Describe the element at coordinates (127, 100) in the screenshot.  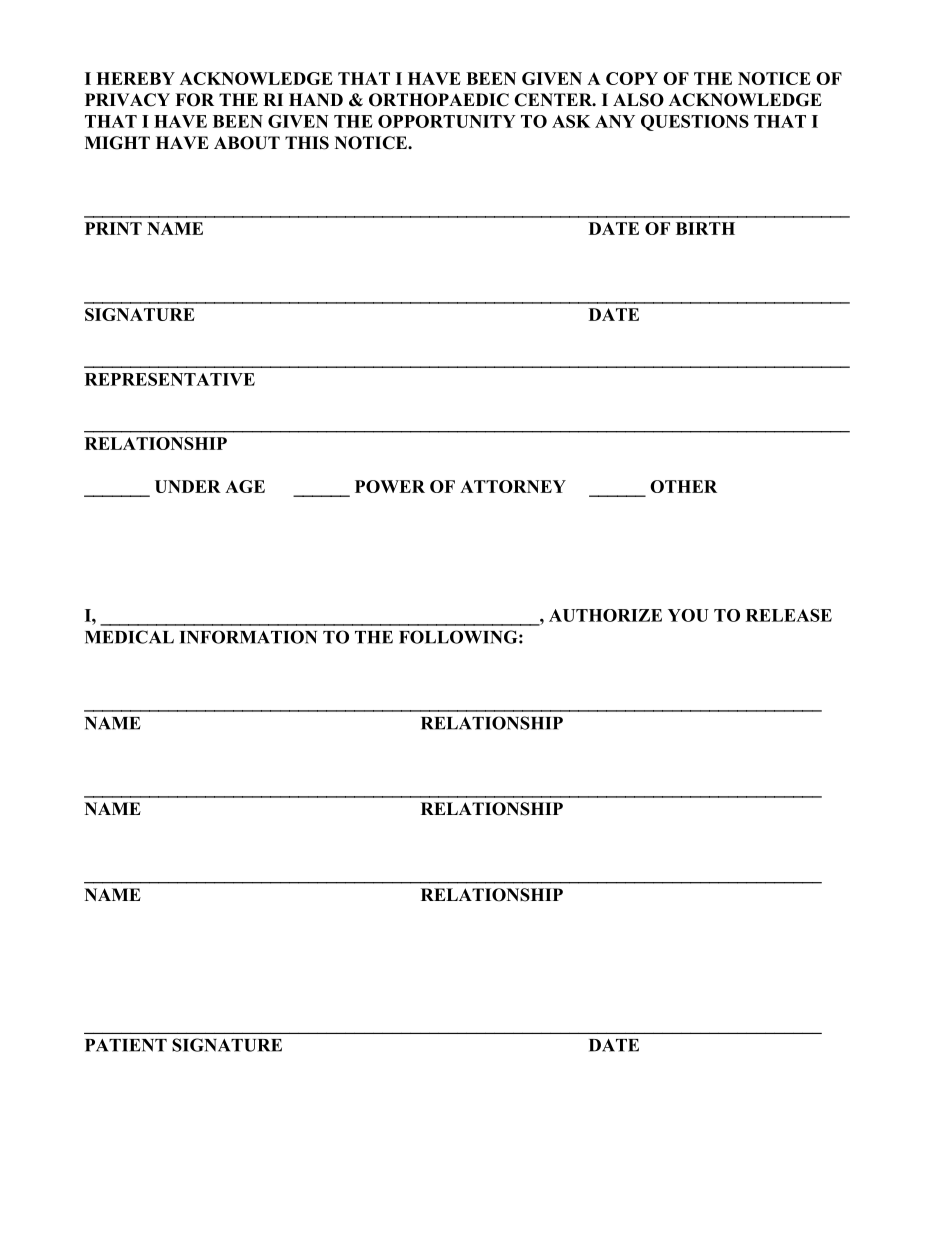
I see `PRIVACY` at that location.
